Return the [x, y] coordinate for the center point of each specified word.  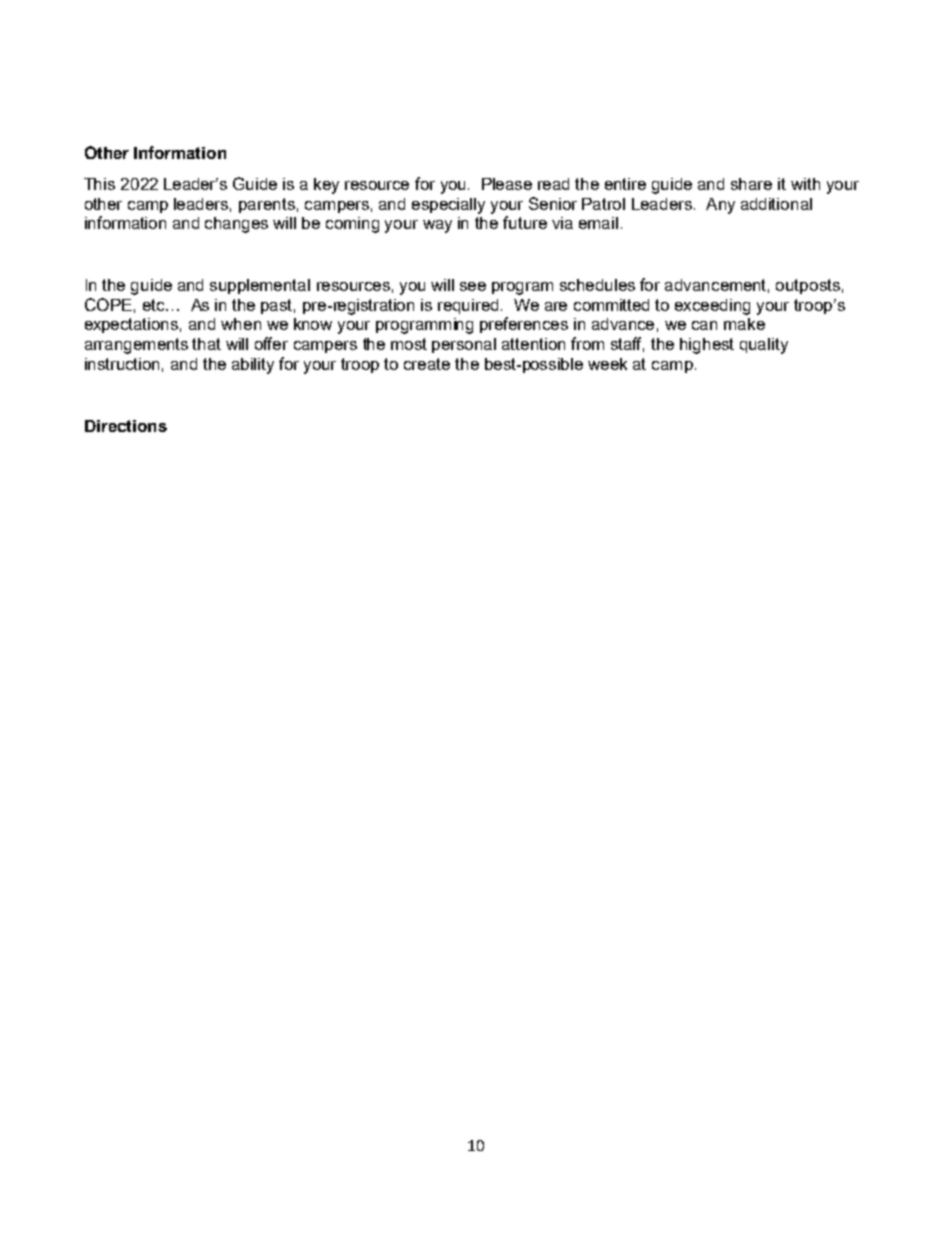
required [468, 306]
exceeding [712, 307]
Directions [126, 426]
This [99, 184]
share [751, 184]
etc [155, 305]
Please [507, 184]
